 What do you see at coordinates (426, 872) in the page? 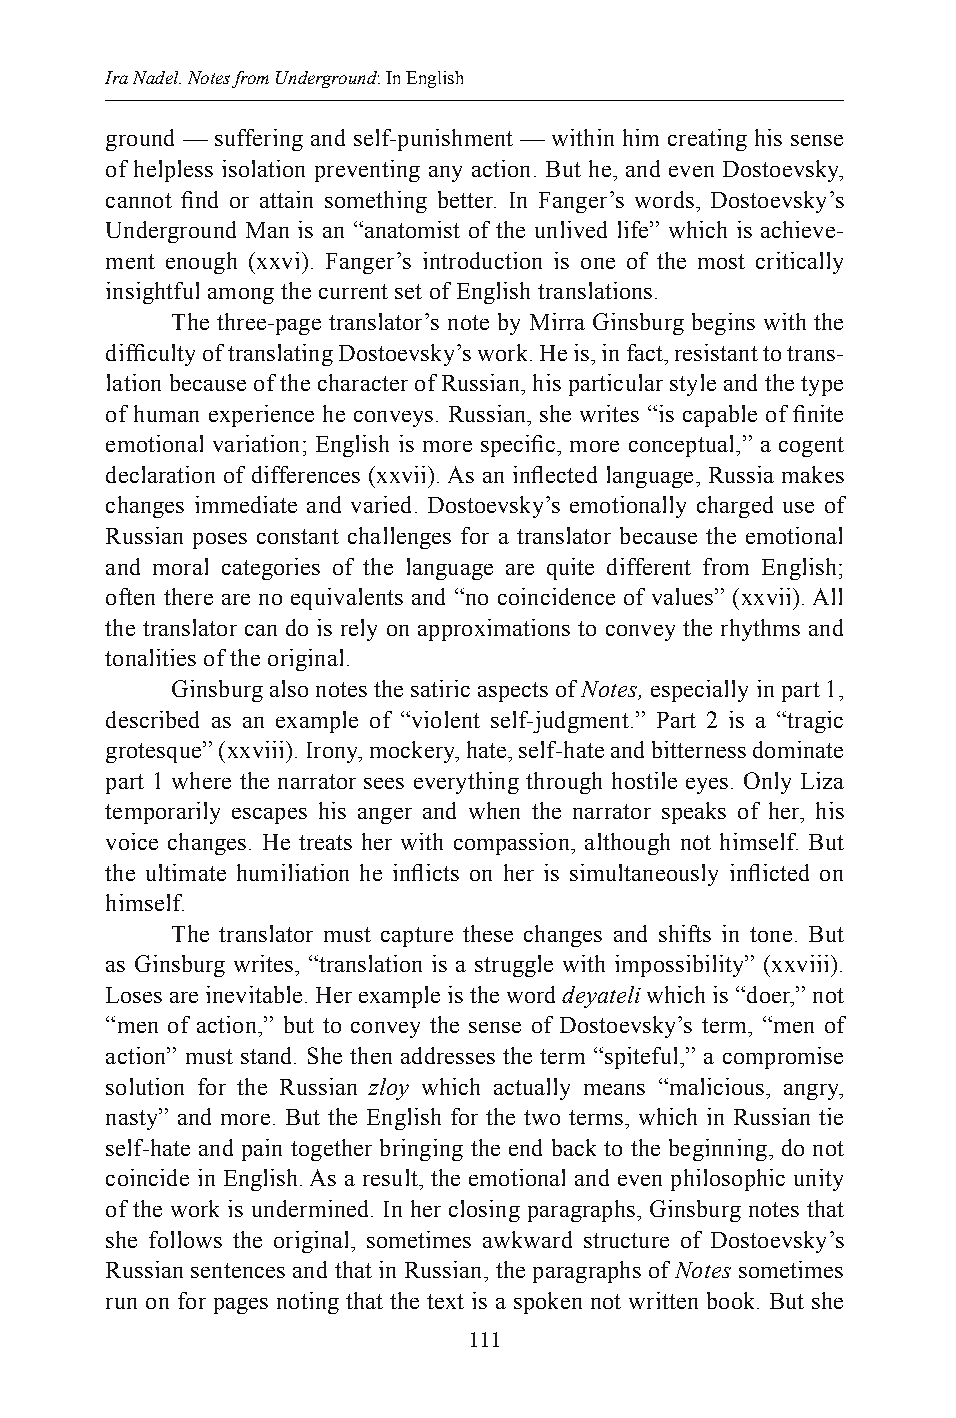
I see `inflicts` at bounding box center [426, 872].
